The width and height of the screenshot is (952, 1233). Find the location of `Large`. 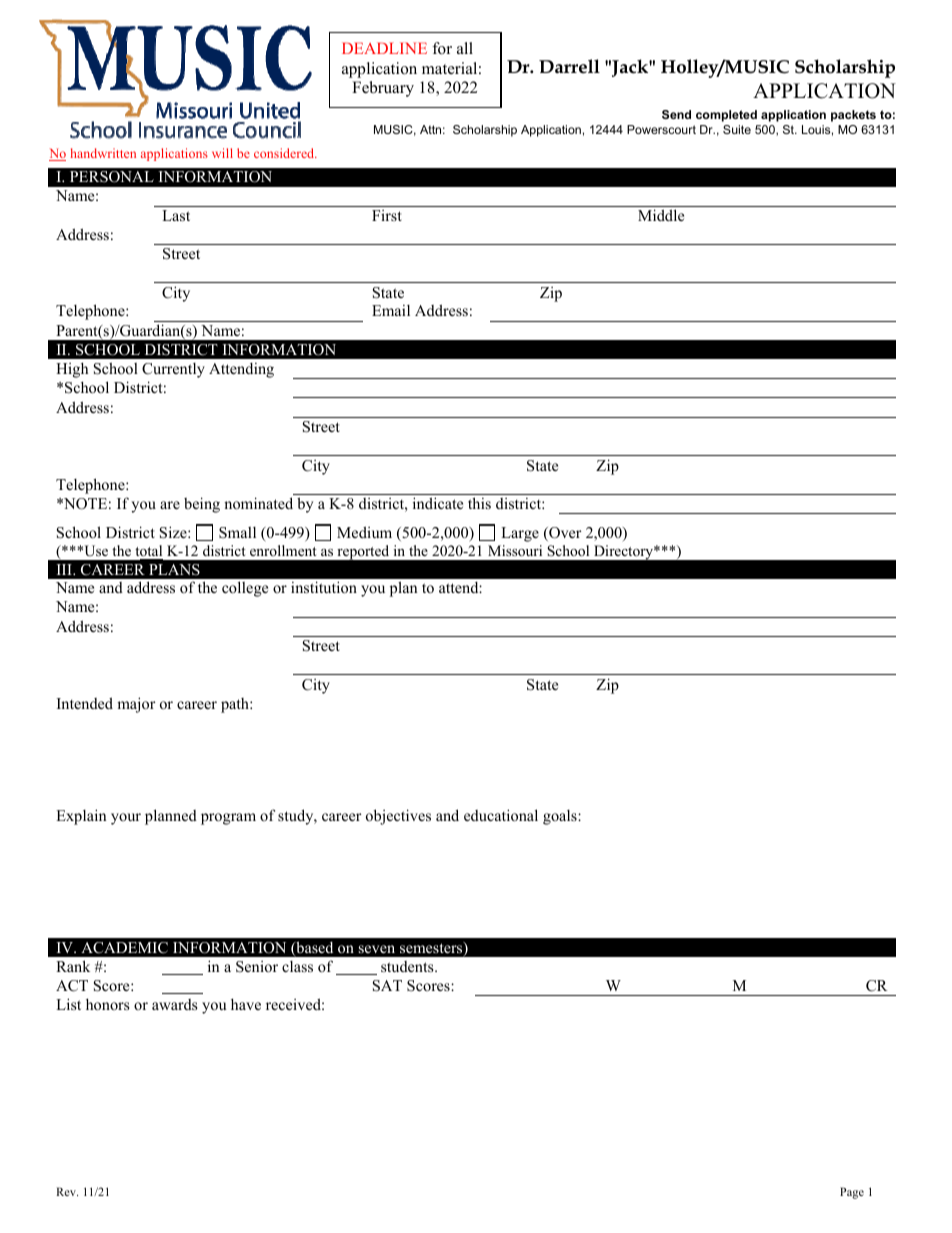

Large is located at coordinates (520, 534).
